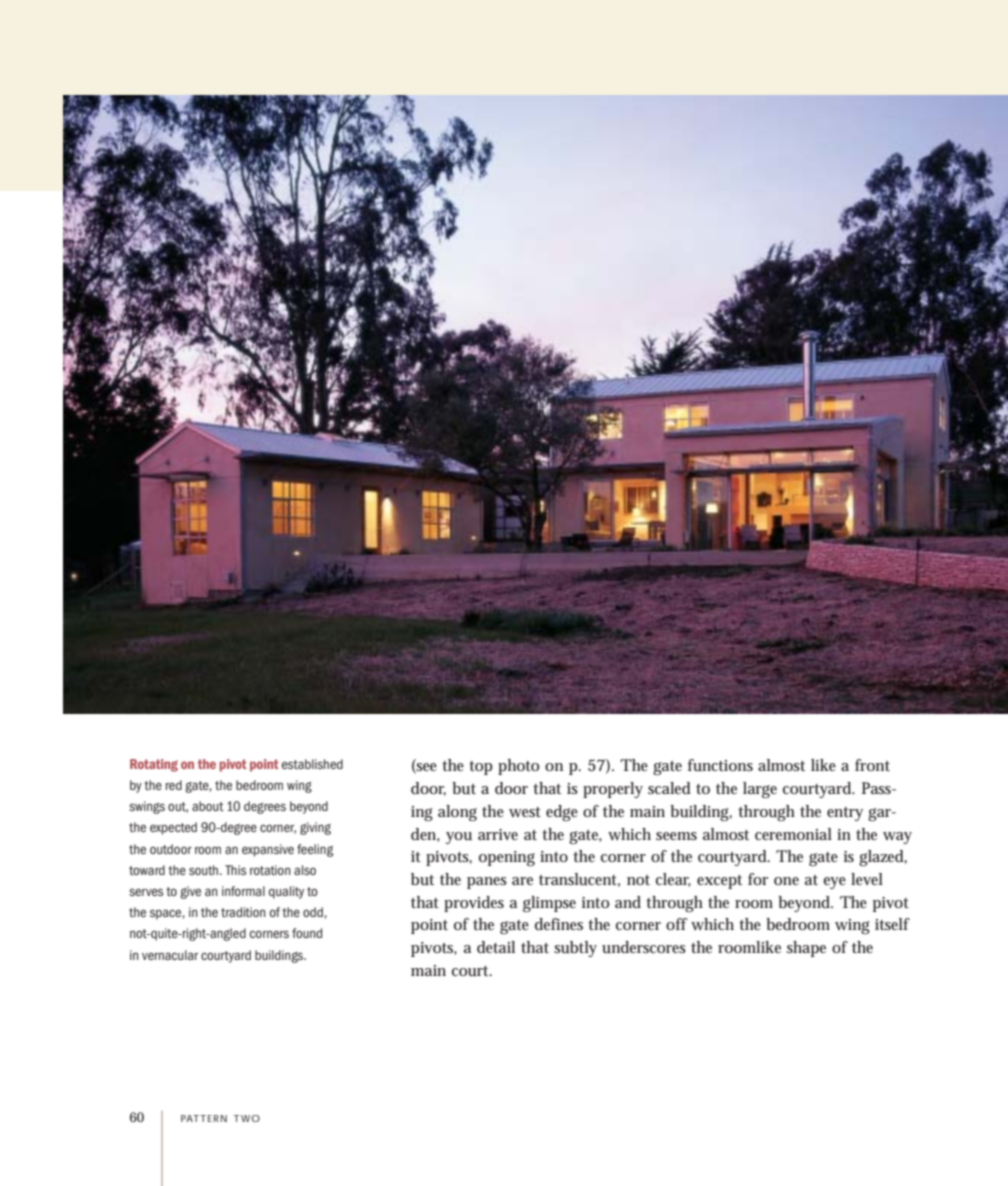  Describe the element at coordinates (268, 850) in the document. I see `expansive` at that location.
